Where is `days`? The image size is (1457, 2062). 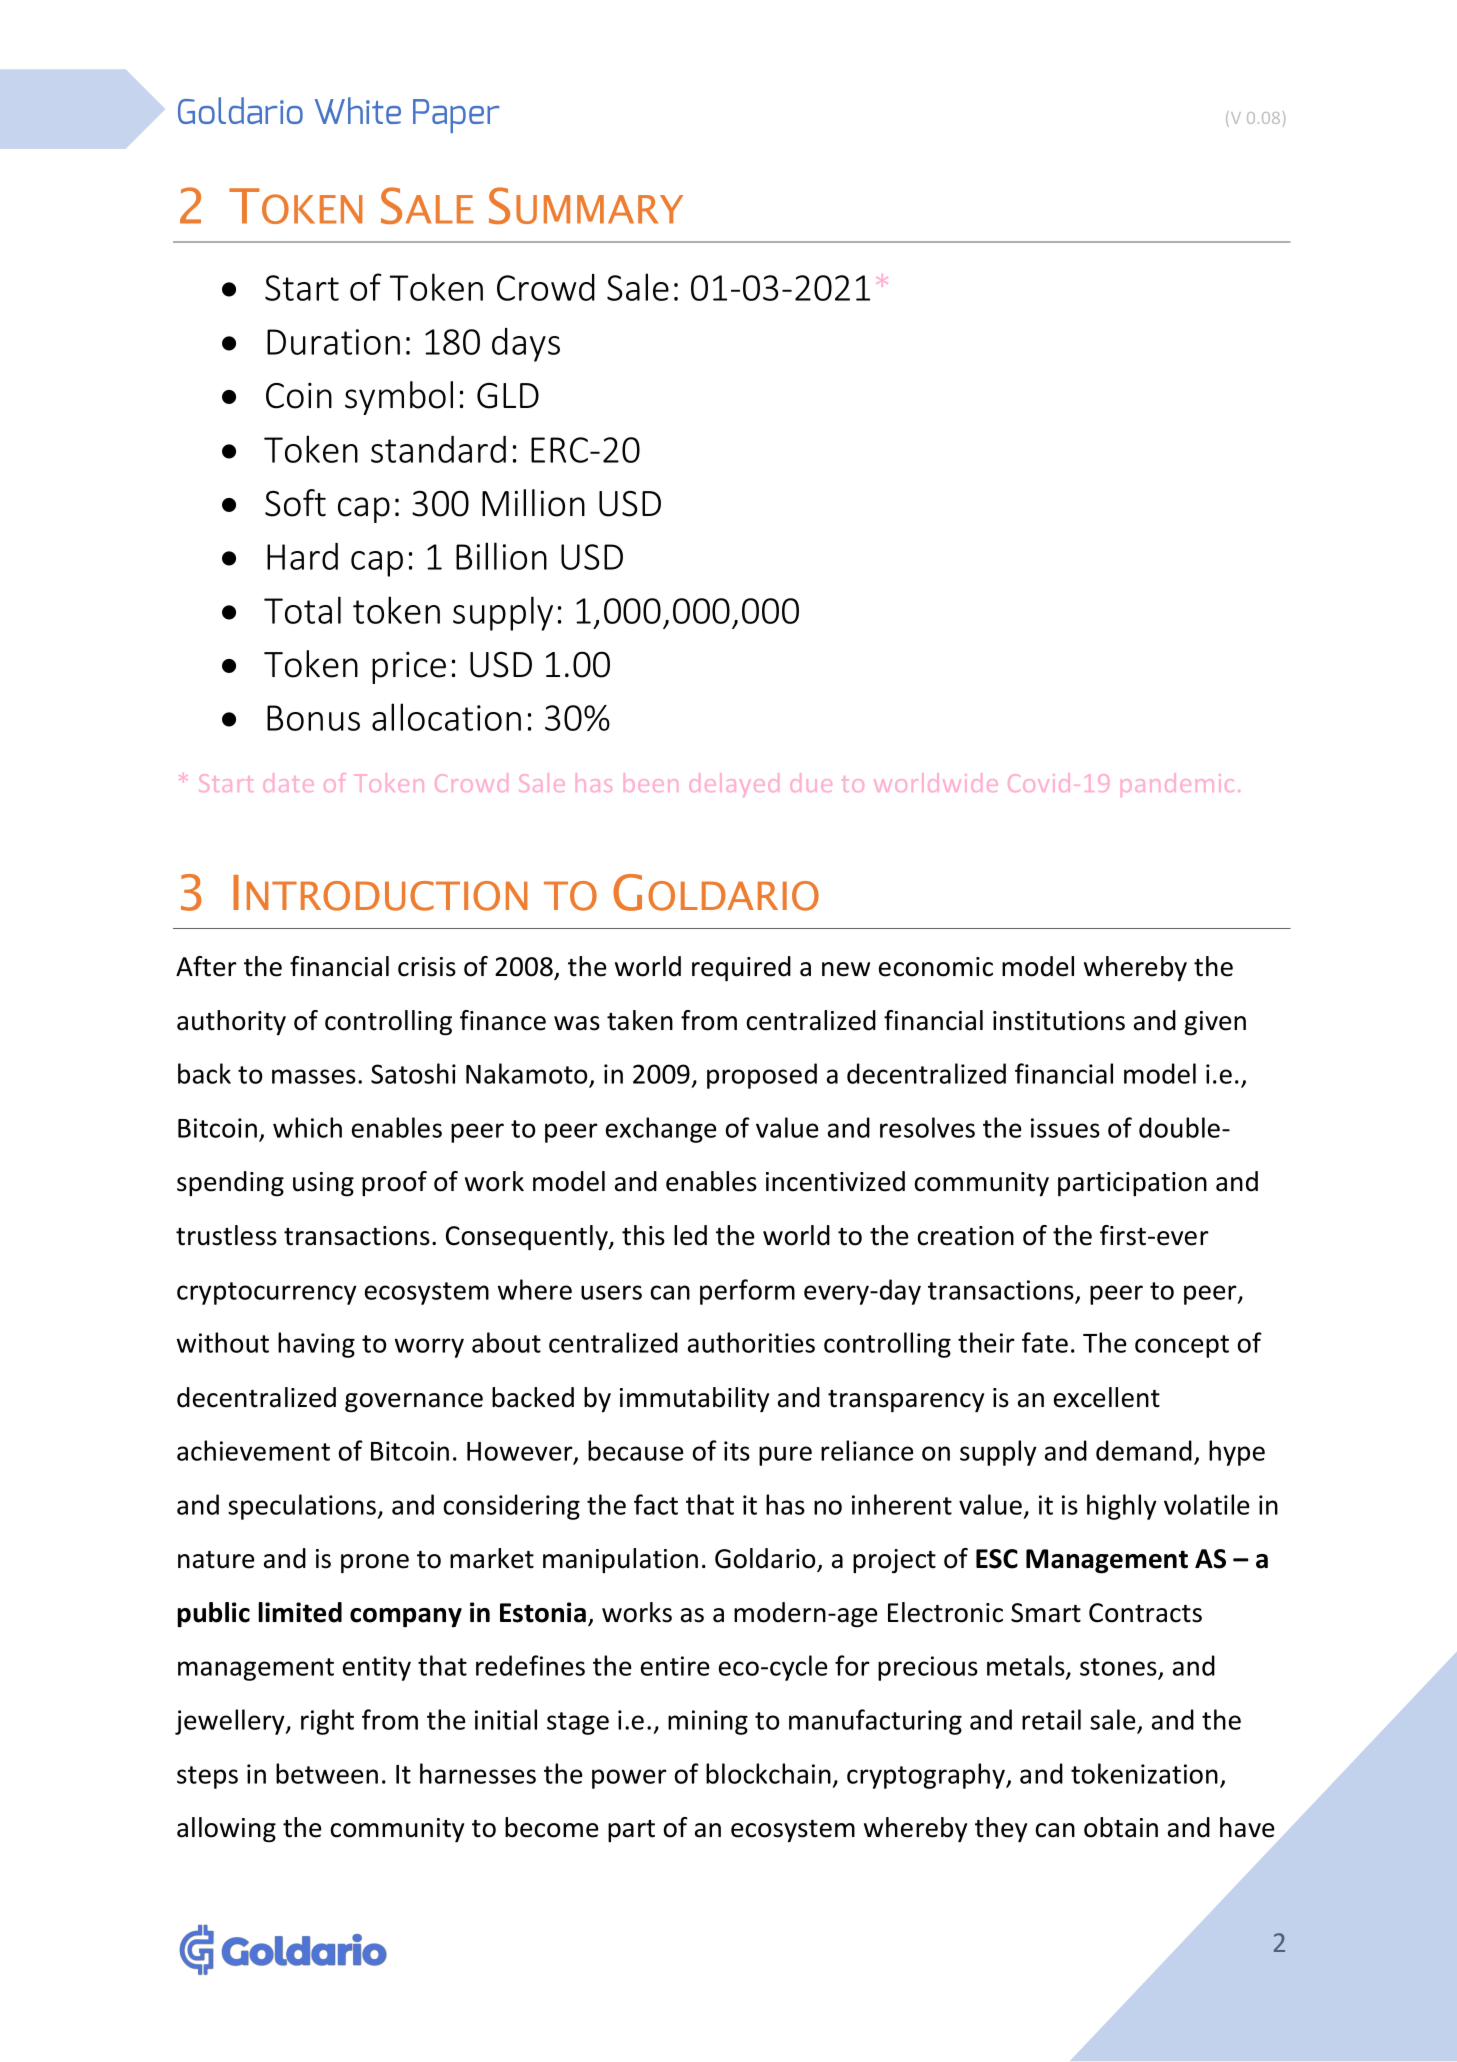 days is located at coordinates (526, 345).
